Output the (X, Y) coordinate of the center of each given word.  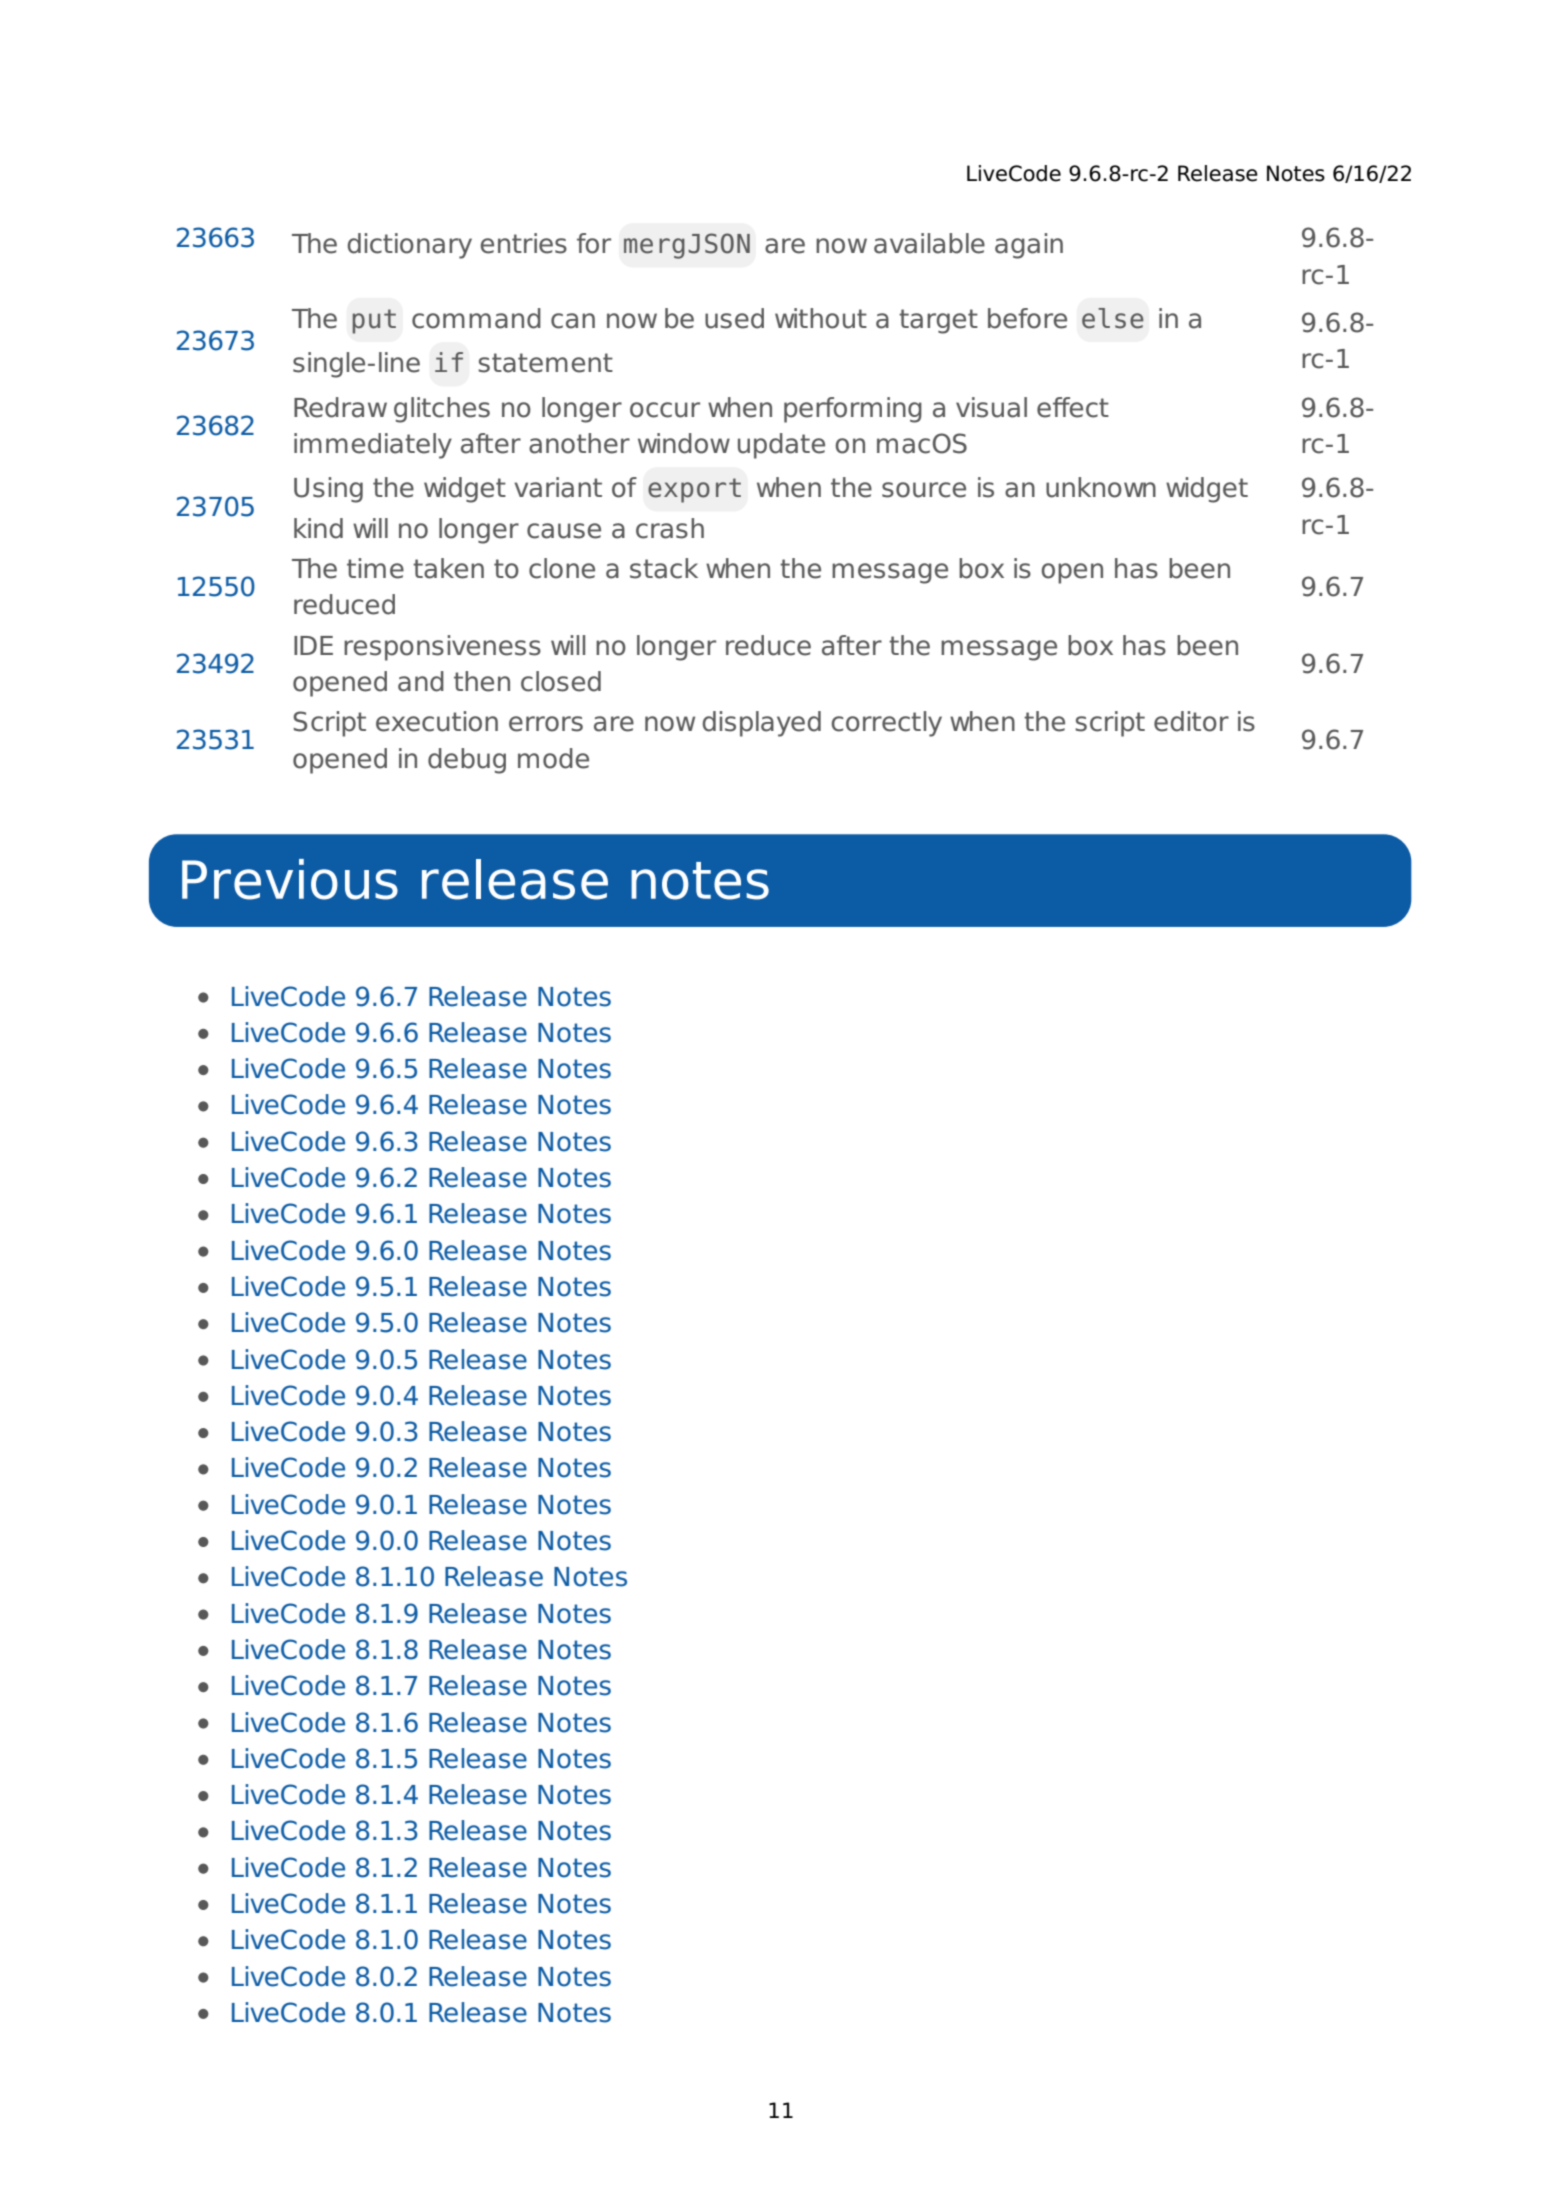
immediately (373, 446)
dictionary (410, 246)
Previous (290, 879)
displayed (762, 724)
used (734, 318)
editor (1191, 721)
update (781, 446)
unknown (1101, 487)
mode (553, 758)
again (1029, 246)
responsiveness (442, 648)
